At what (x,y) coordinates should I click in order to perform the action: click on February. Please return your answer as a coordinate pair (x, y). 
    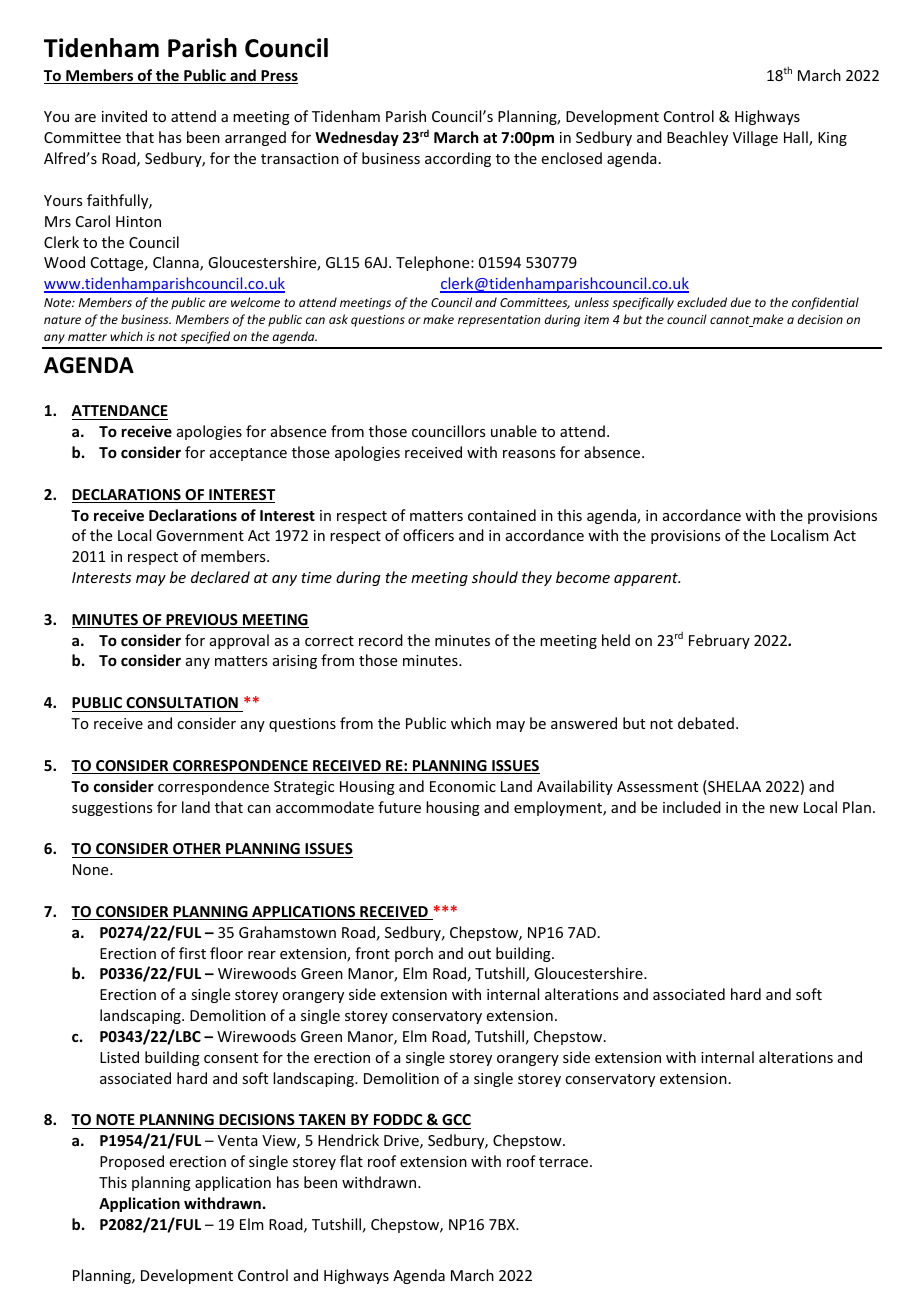
    Looking at the image, I should click on (719, 641).
